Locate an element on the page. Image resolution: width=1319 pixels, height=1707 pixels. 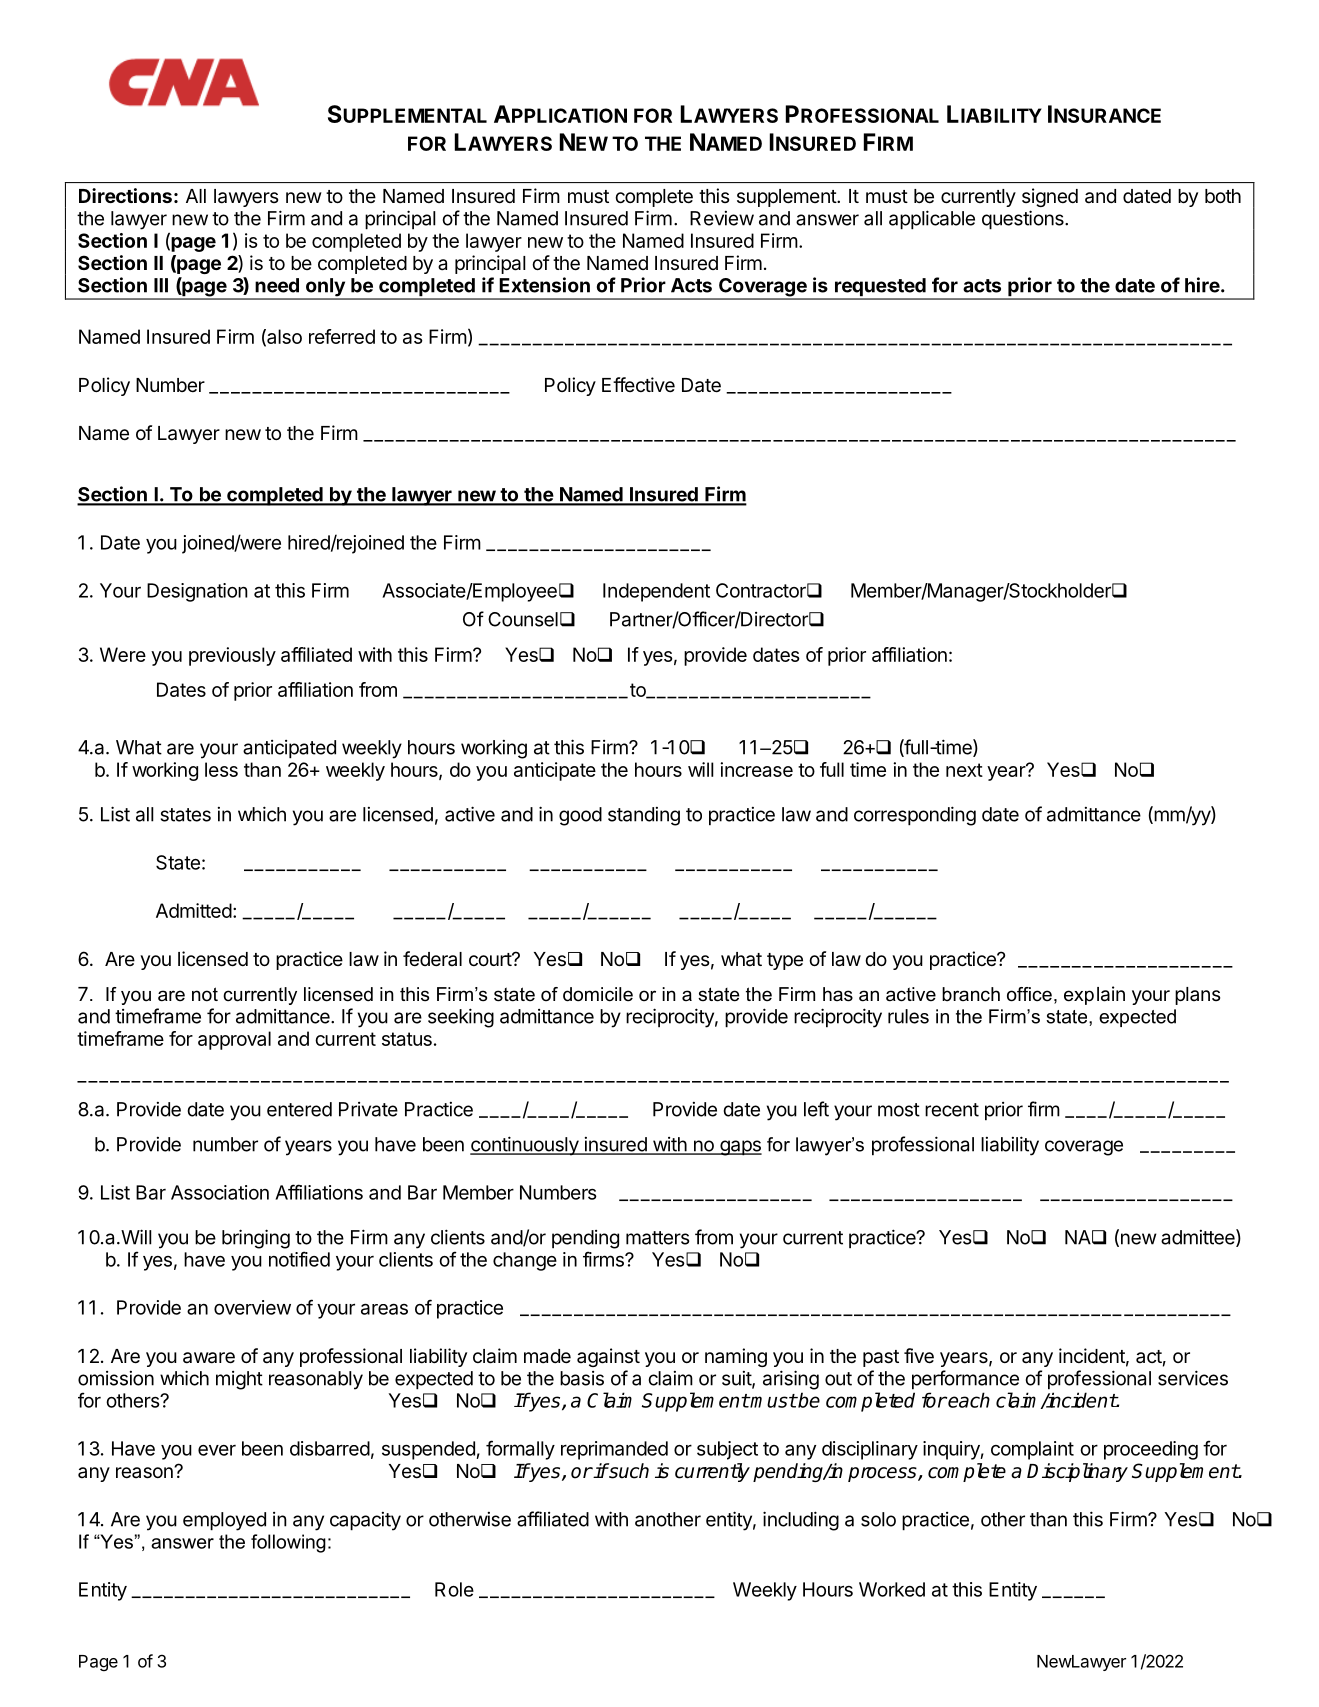
questions is located at coordinates (1024, 220).
